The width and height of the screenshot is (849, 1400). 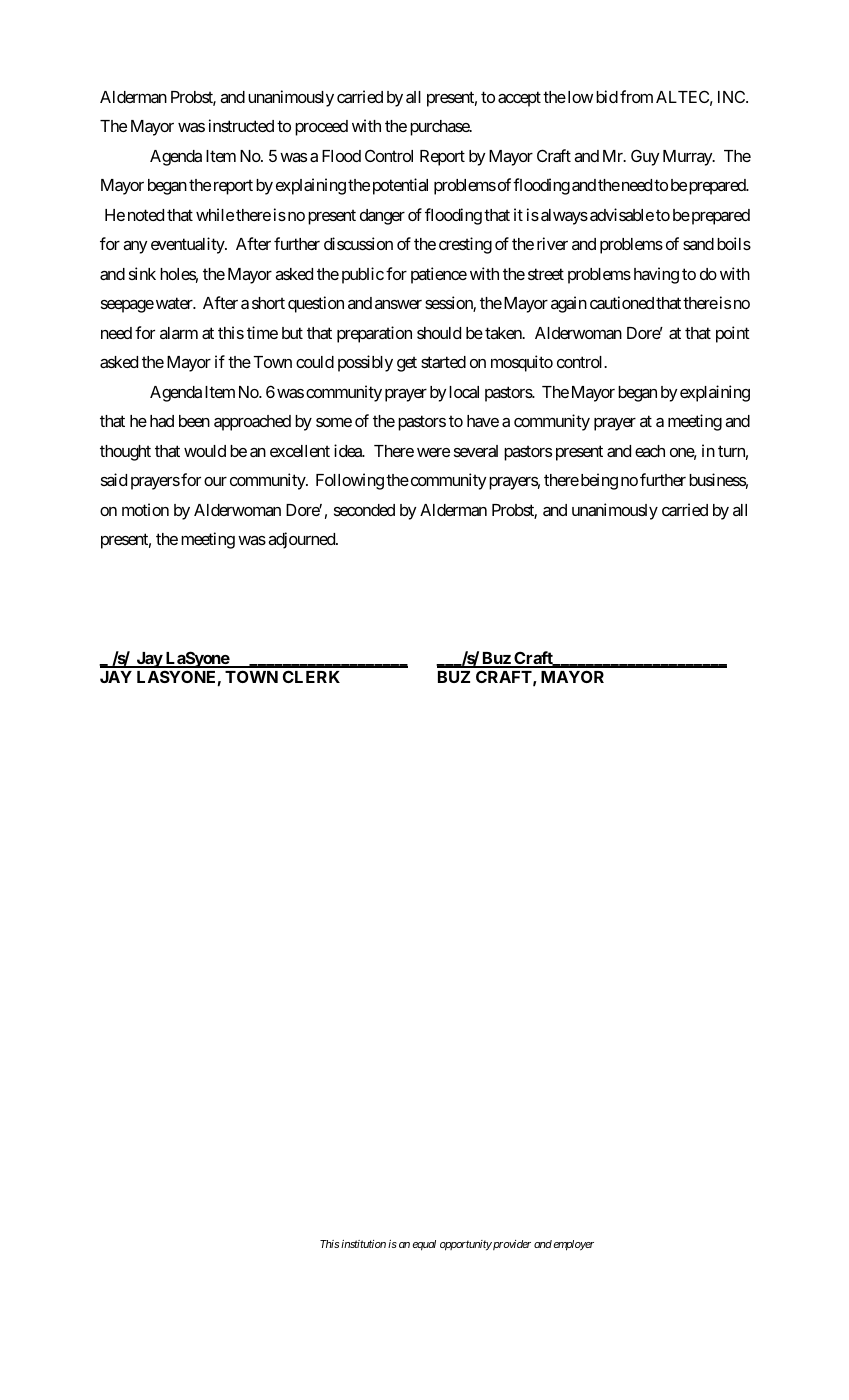 I want to click on institution, so click(x=363, y=1244).
